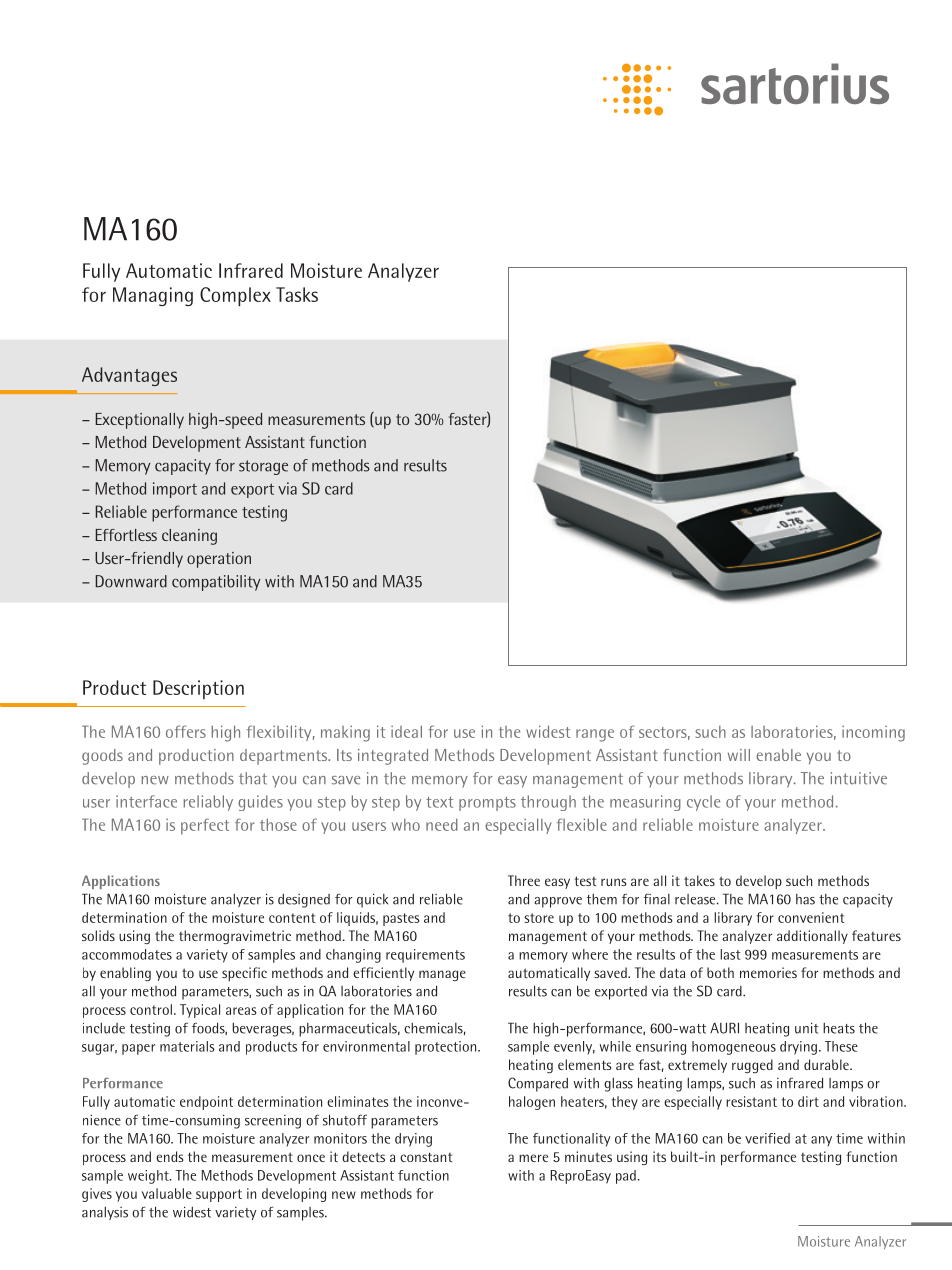  Describe the element at coordinates (153, 296) in the screenshot. I see `Managing` at that location.
